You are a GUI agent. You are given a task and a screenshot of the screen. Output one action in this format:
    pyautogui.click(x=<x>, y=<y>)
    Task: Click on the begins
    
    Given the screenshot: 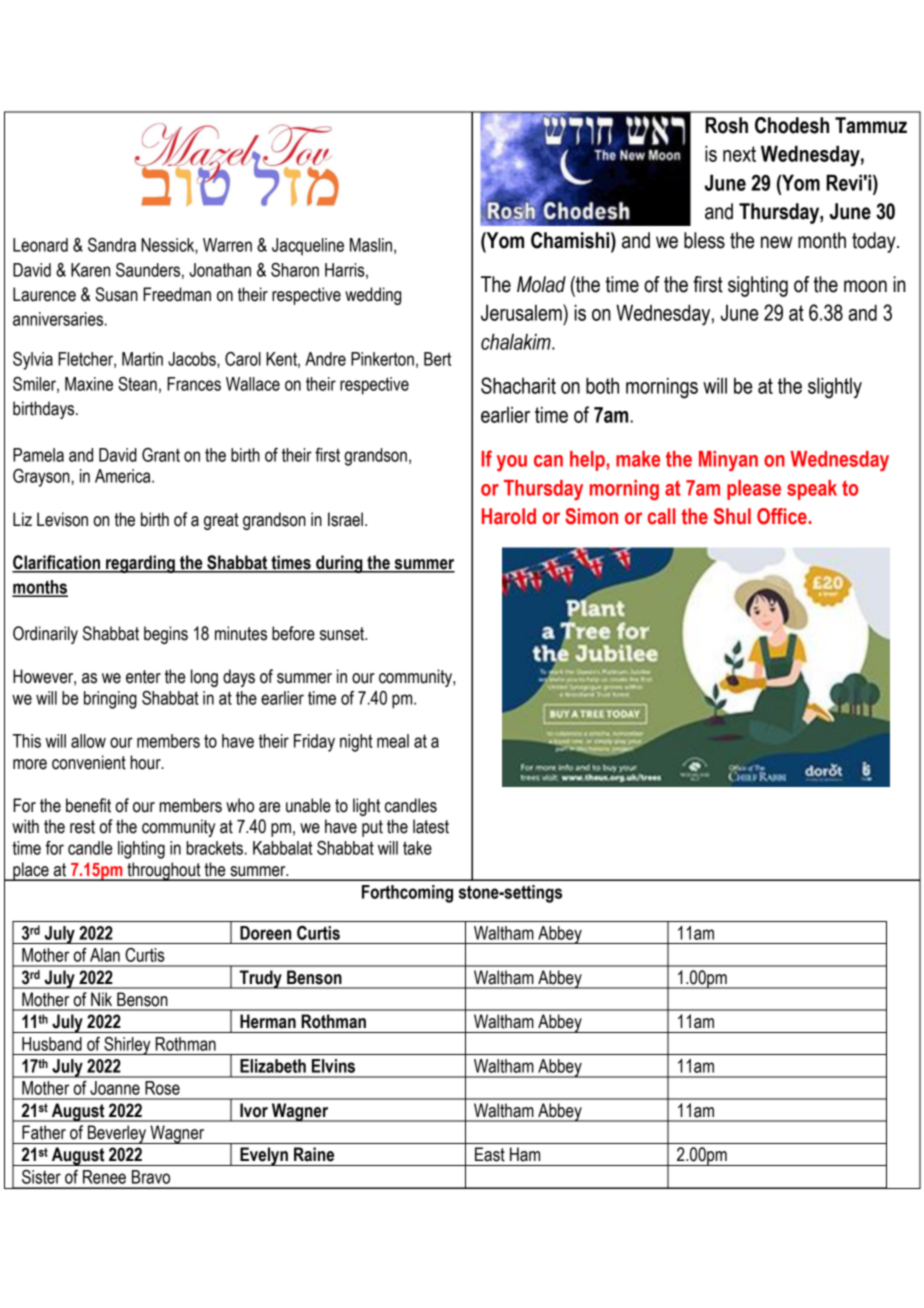 What is the action you would take?
    pyautogui.click(x=166, y=635)
